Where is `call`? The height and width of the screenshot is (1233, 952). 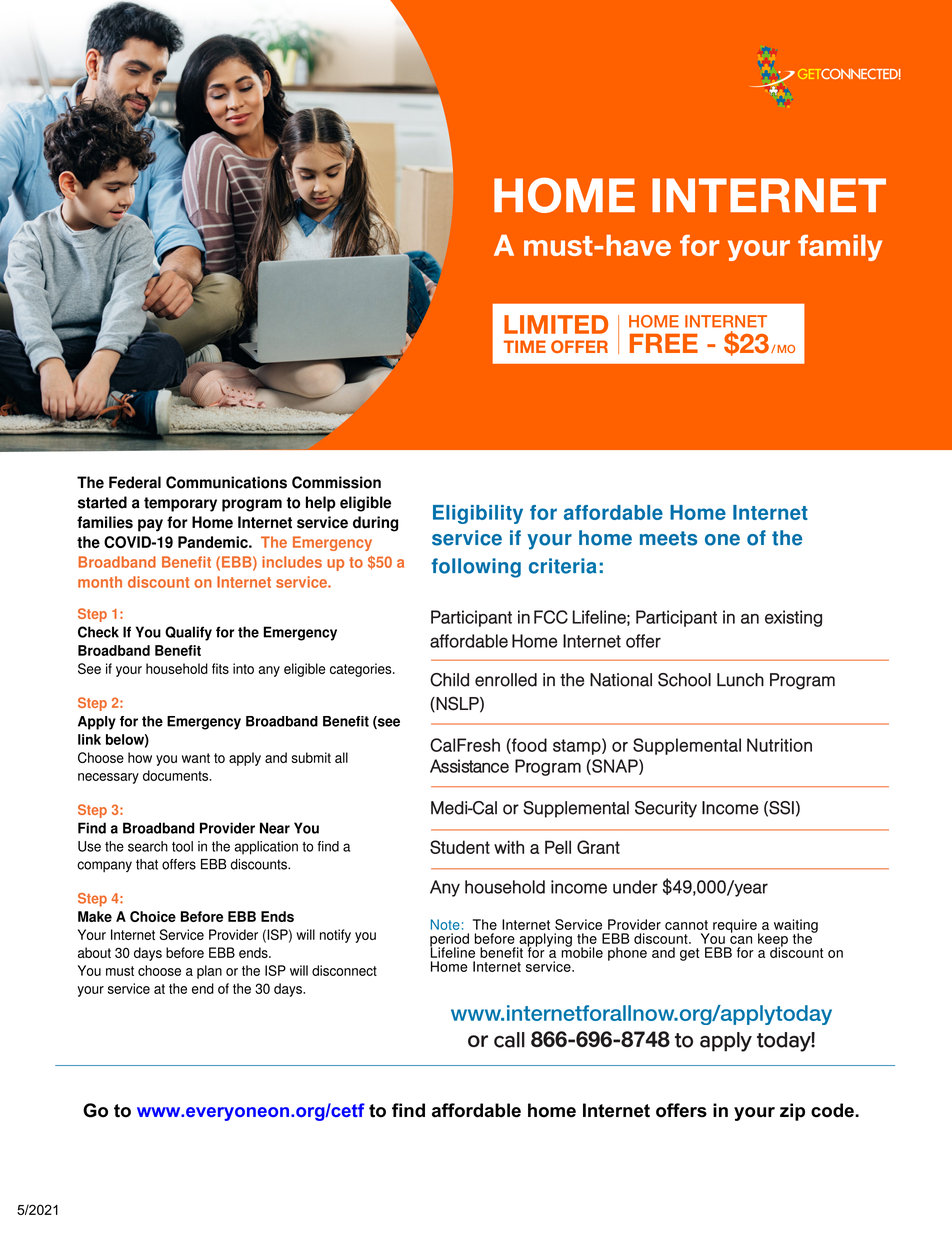 call is located at coordinates (509, 1040).
